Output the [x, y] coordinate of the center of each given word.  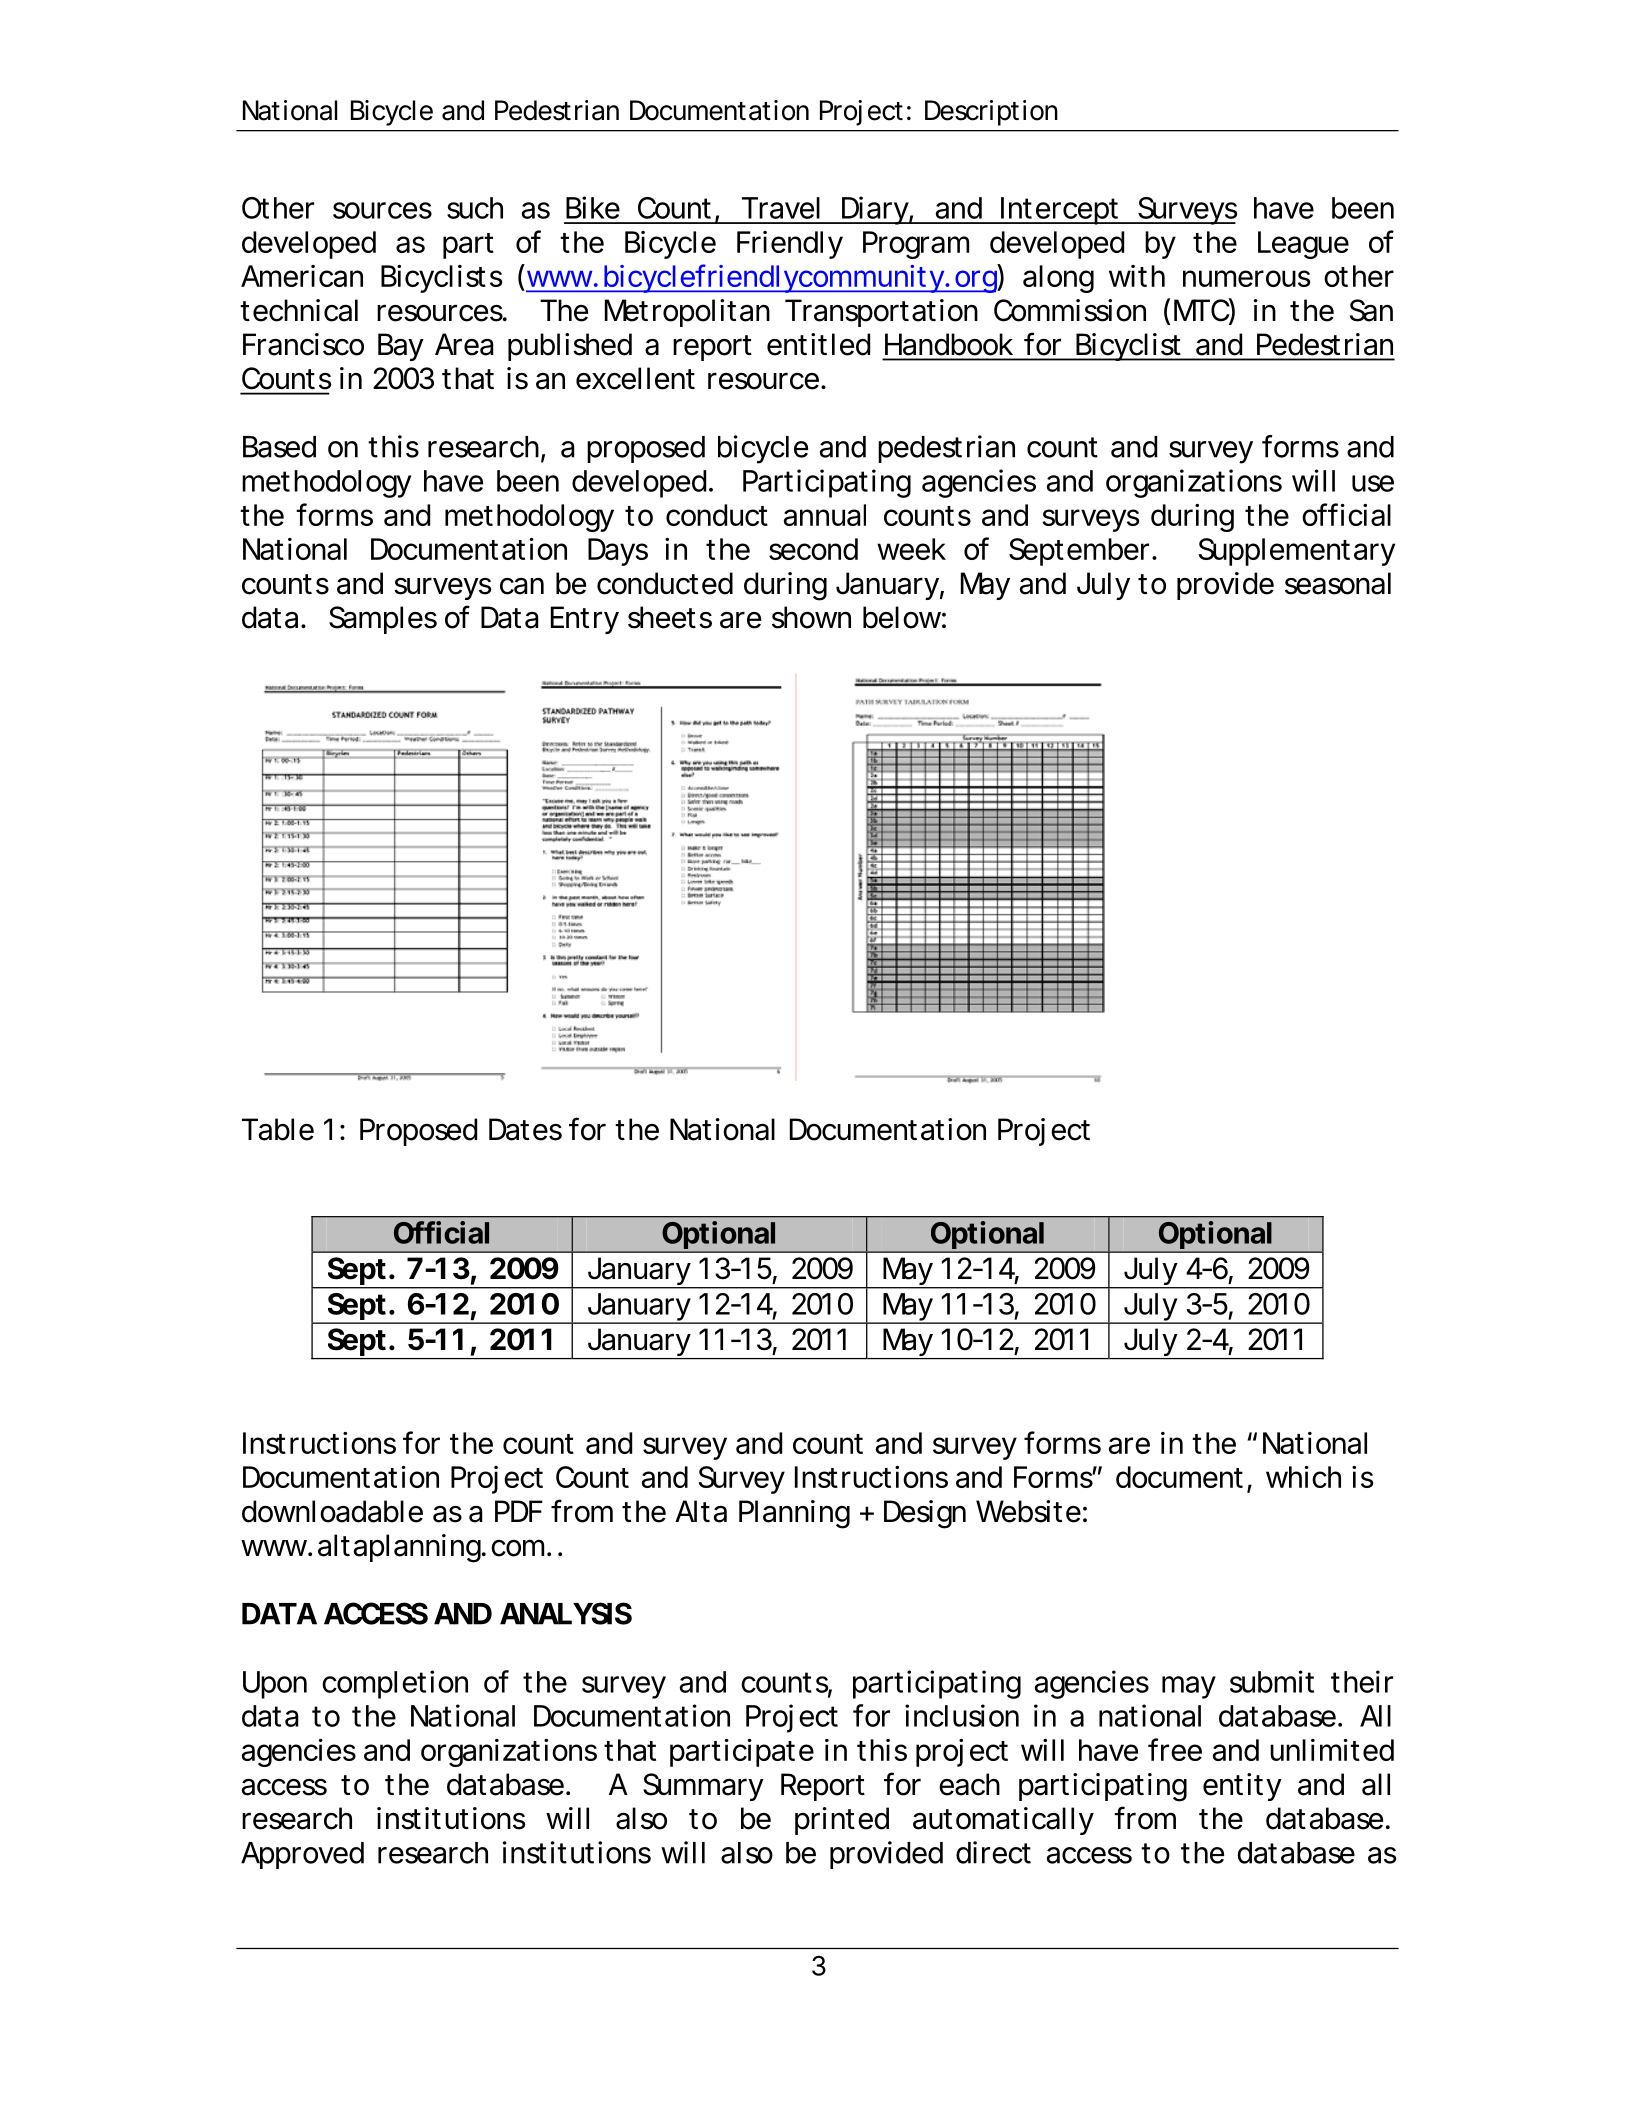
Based [279, 447]
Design [925, 1514]
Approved [302, 1855]
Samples [383, 620]
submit [1272, 1681]
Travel [781, 208]
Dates [525, 1129]
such [475, 208]
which [1303, 1477]
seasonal [1338, 583]
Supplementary [1296, 552]
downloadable [332, 1511]
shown [811, 617]
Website [1028, 1511]
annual [825, 515]
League [1303, 245]
